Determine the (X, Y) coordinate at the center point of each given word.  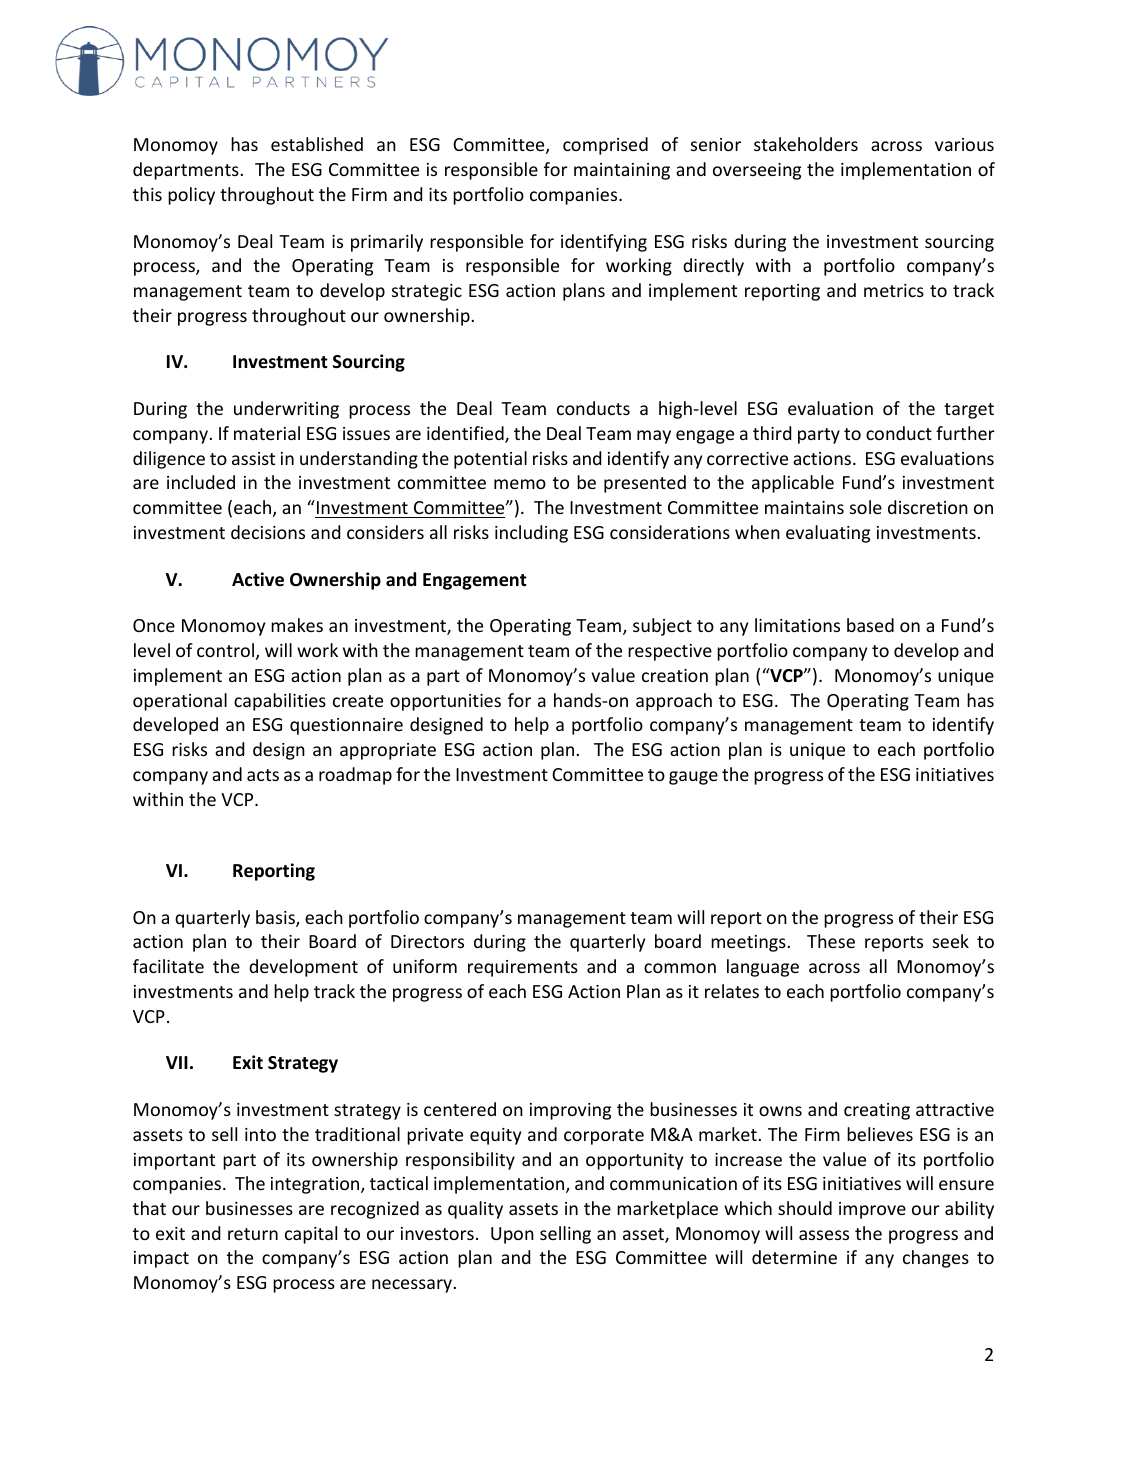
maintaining (622, 171)
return (253, 1234)
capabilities (280, 702)
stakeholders (806, 144)
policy (191, 196)
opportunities (445, 702)
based (870, 625)
